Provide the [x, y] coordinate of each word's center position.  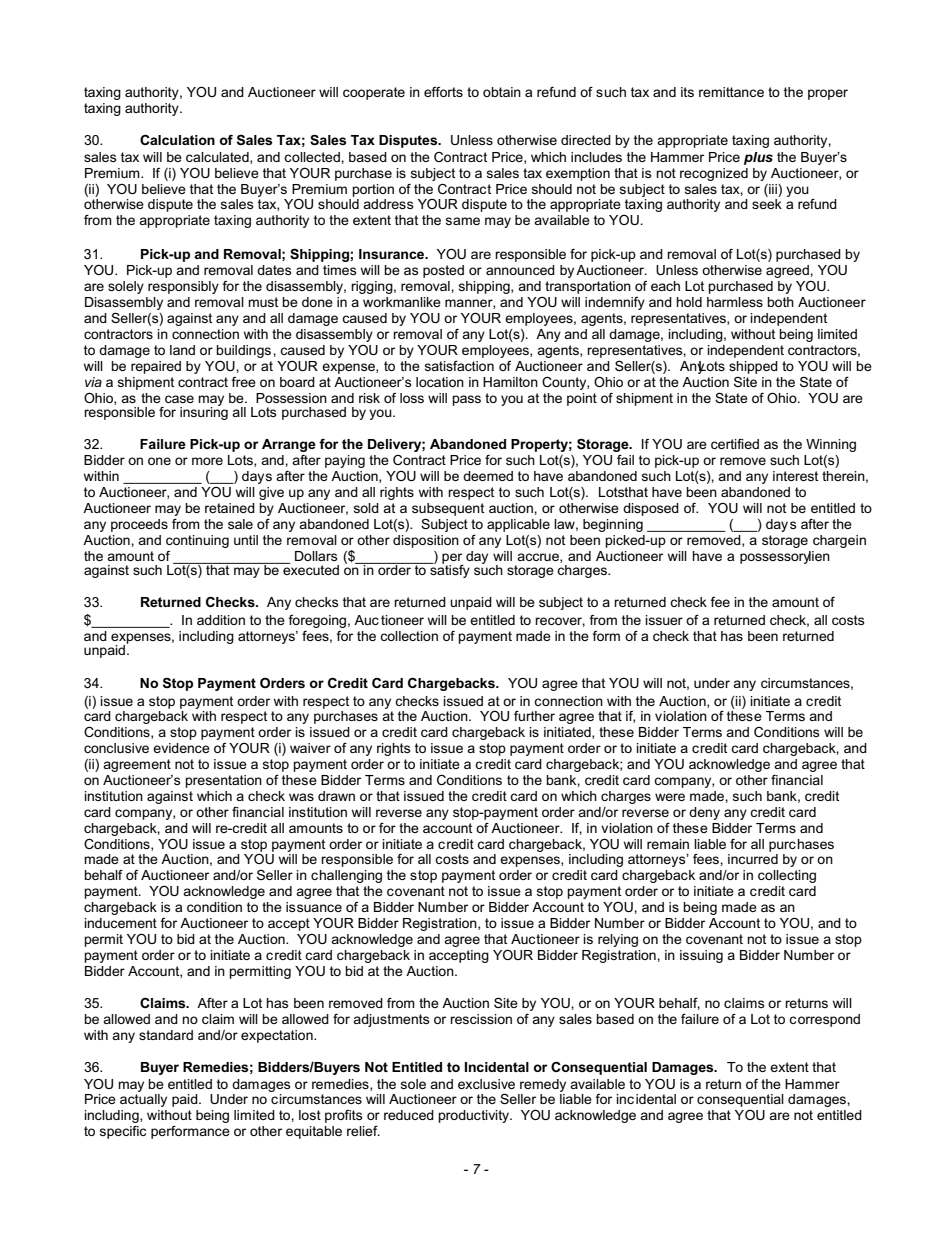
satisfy [449, 570]
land [182, 350]
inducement [120, 923]
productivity [475, 1116]
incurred [753, 859]
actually [143, 1100]
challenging [346, 876]
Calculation [177, 139]
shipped [753, 367]
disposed [651, 509]
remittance [731, 92]
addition [221, 620]
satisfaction [459, 366]
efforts [443, 92]
